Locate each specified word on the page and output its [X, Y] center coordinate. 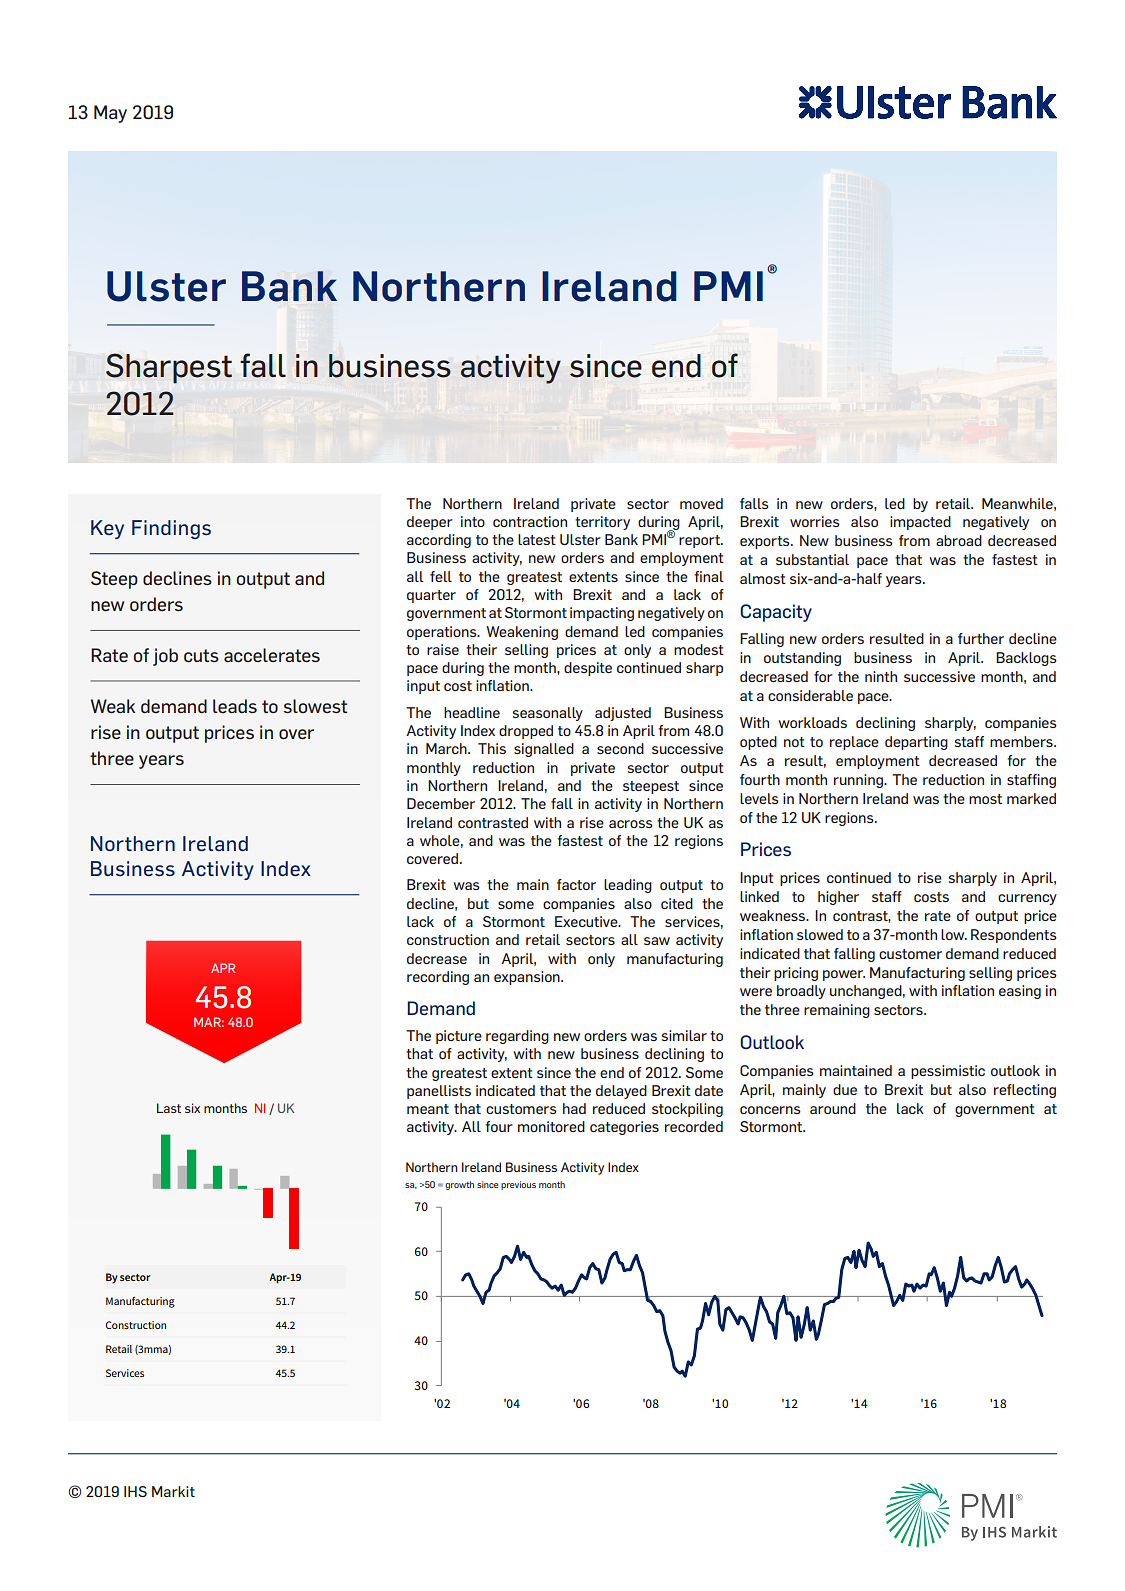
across [631, 824]
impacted [920, 523]
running [859, 781]
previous [518, 1185]
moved [701, 503]
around [833, 1108]
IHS [135, 1491]
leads [235, 706]
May [110, 114]
